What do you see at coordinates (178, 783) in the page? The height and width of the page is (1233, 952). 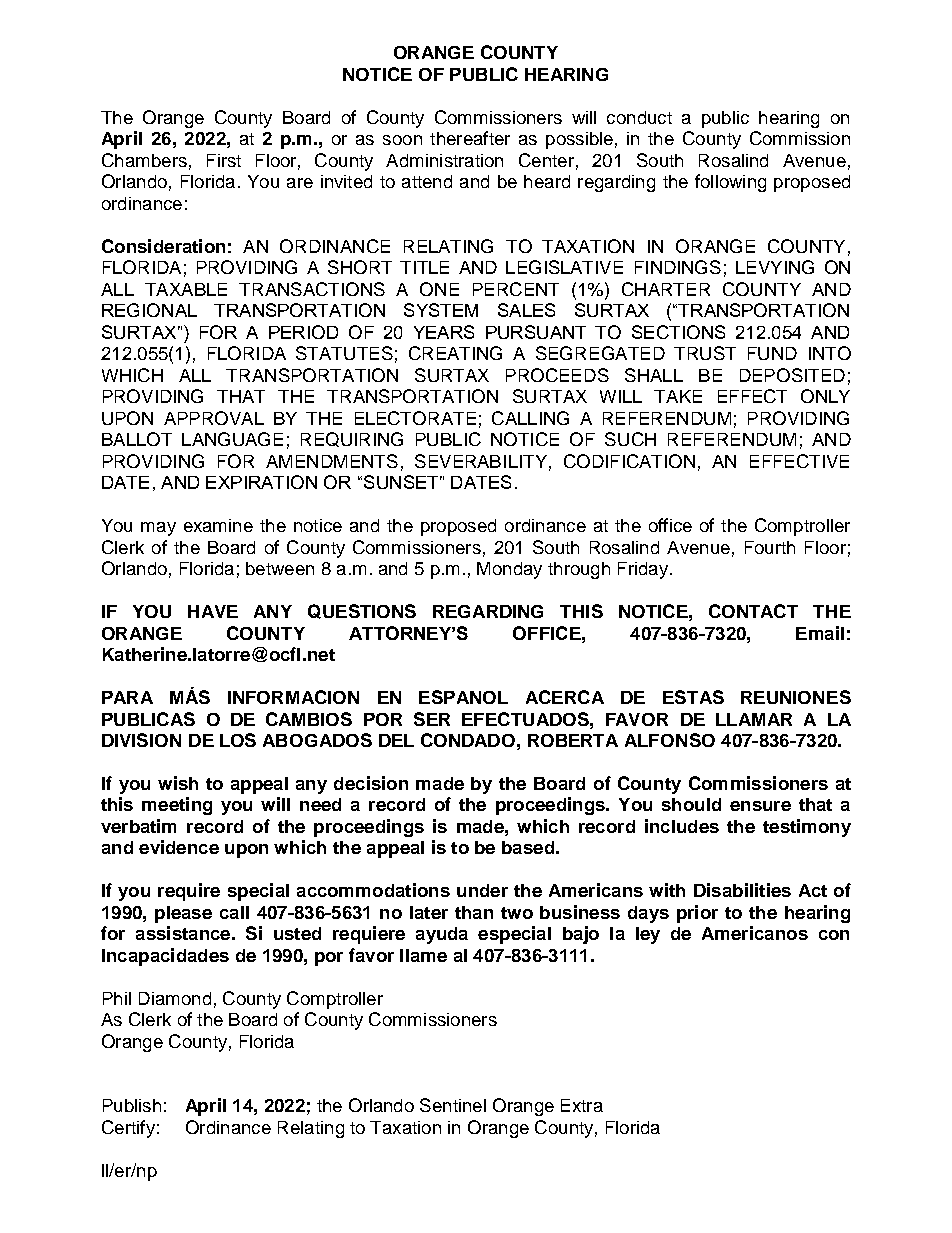 I see `wish` at bounding box center [178, 783].
